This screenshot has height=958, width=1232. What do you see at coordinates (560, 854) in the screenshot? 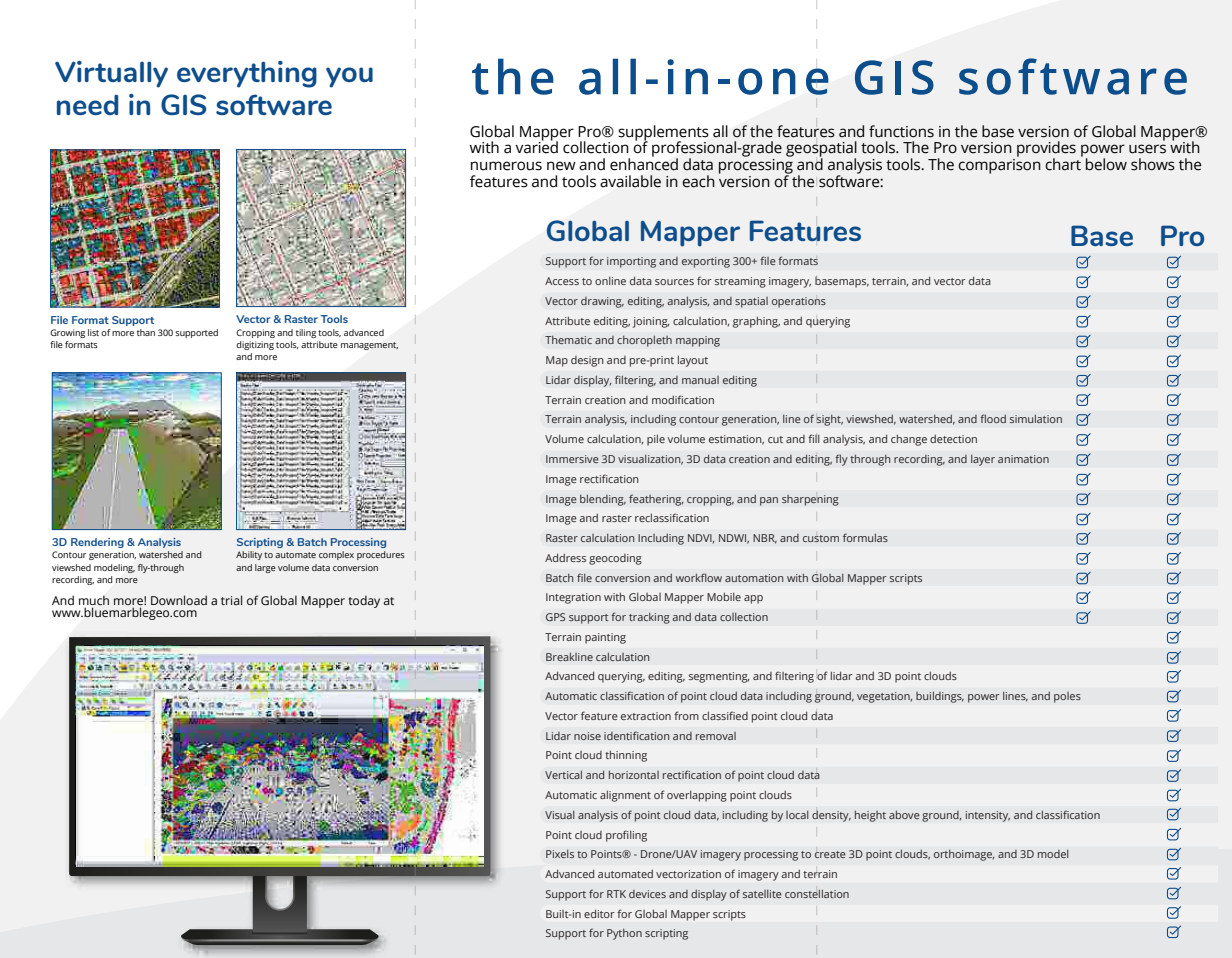
I see `Pixels` at bounding box center [560, 854].
